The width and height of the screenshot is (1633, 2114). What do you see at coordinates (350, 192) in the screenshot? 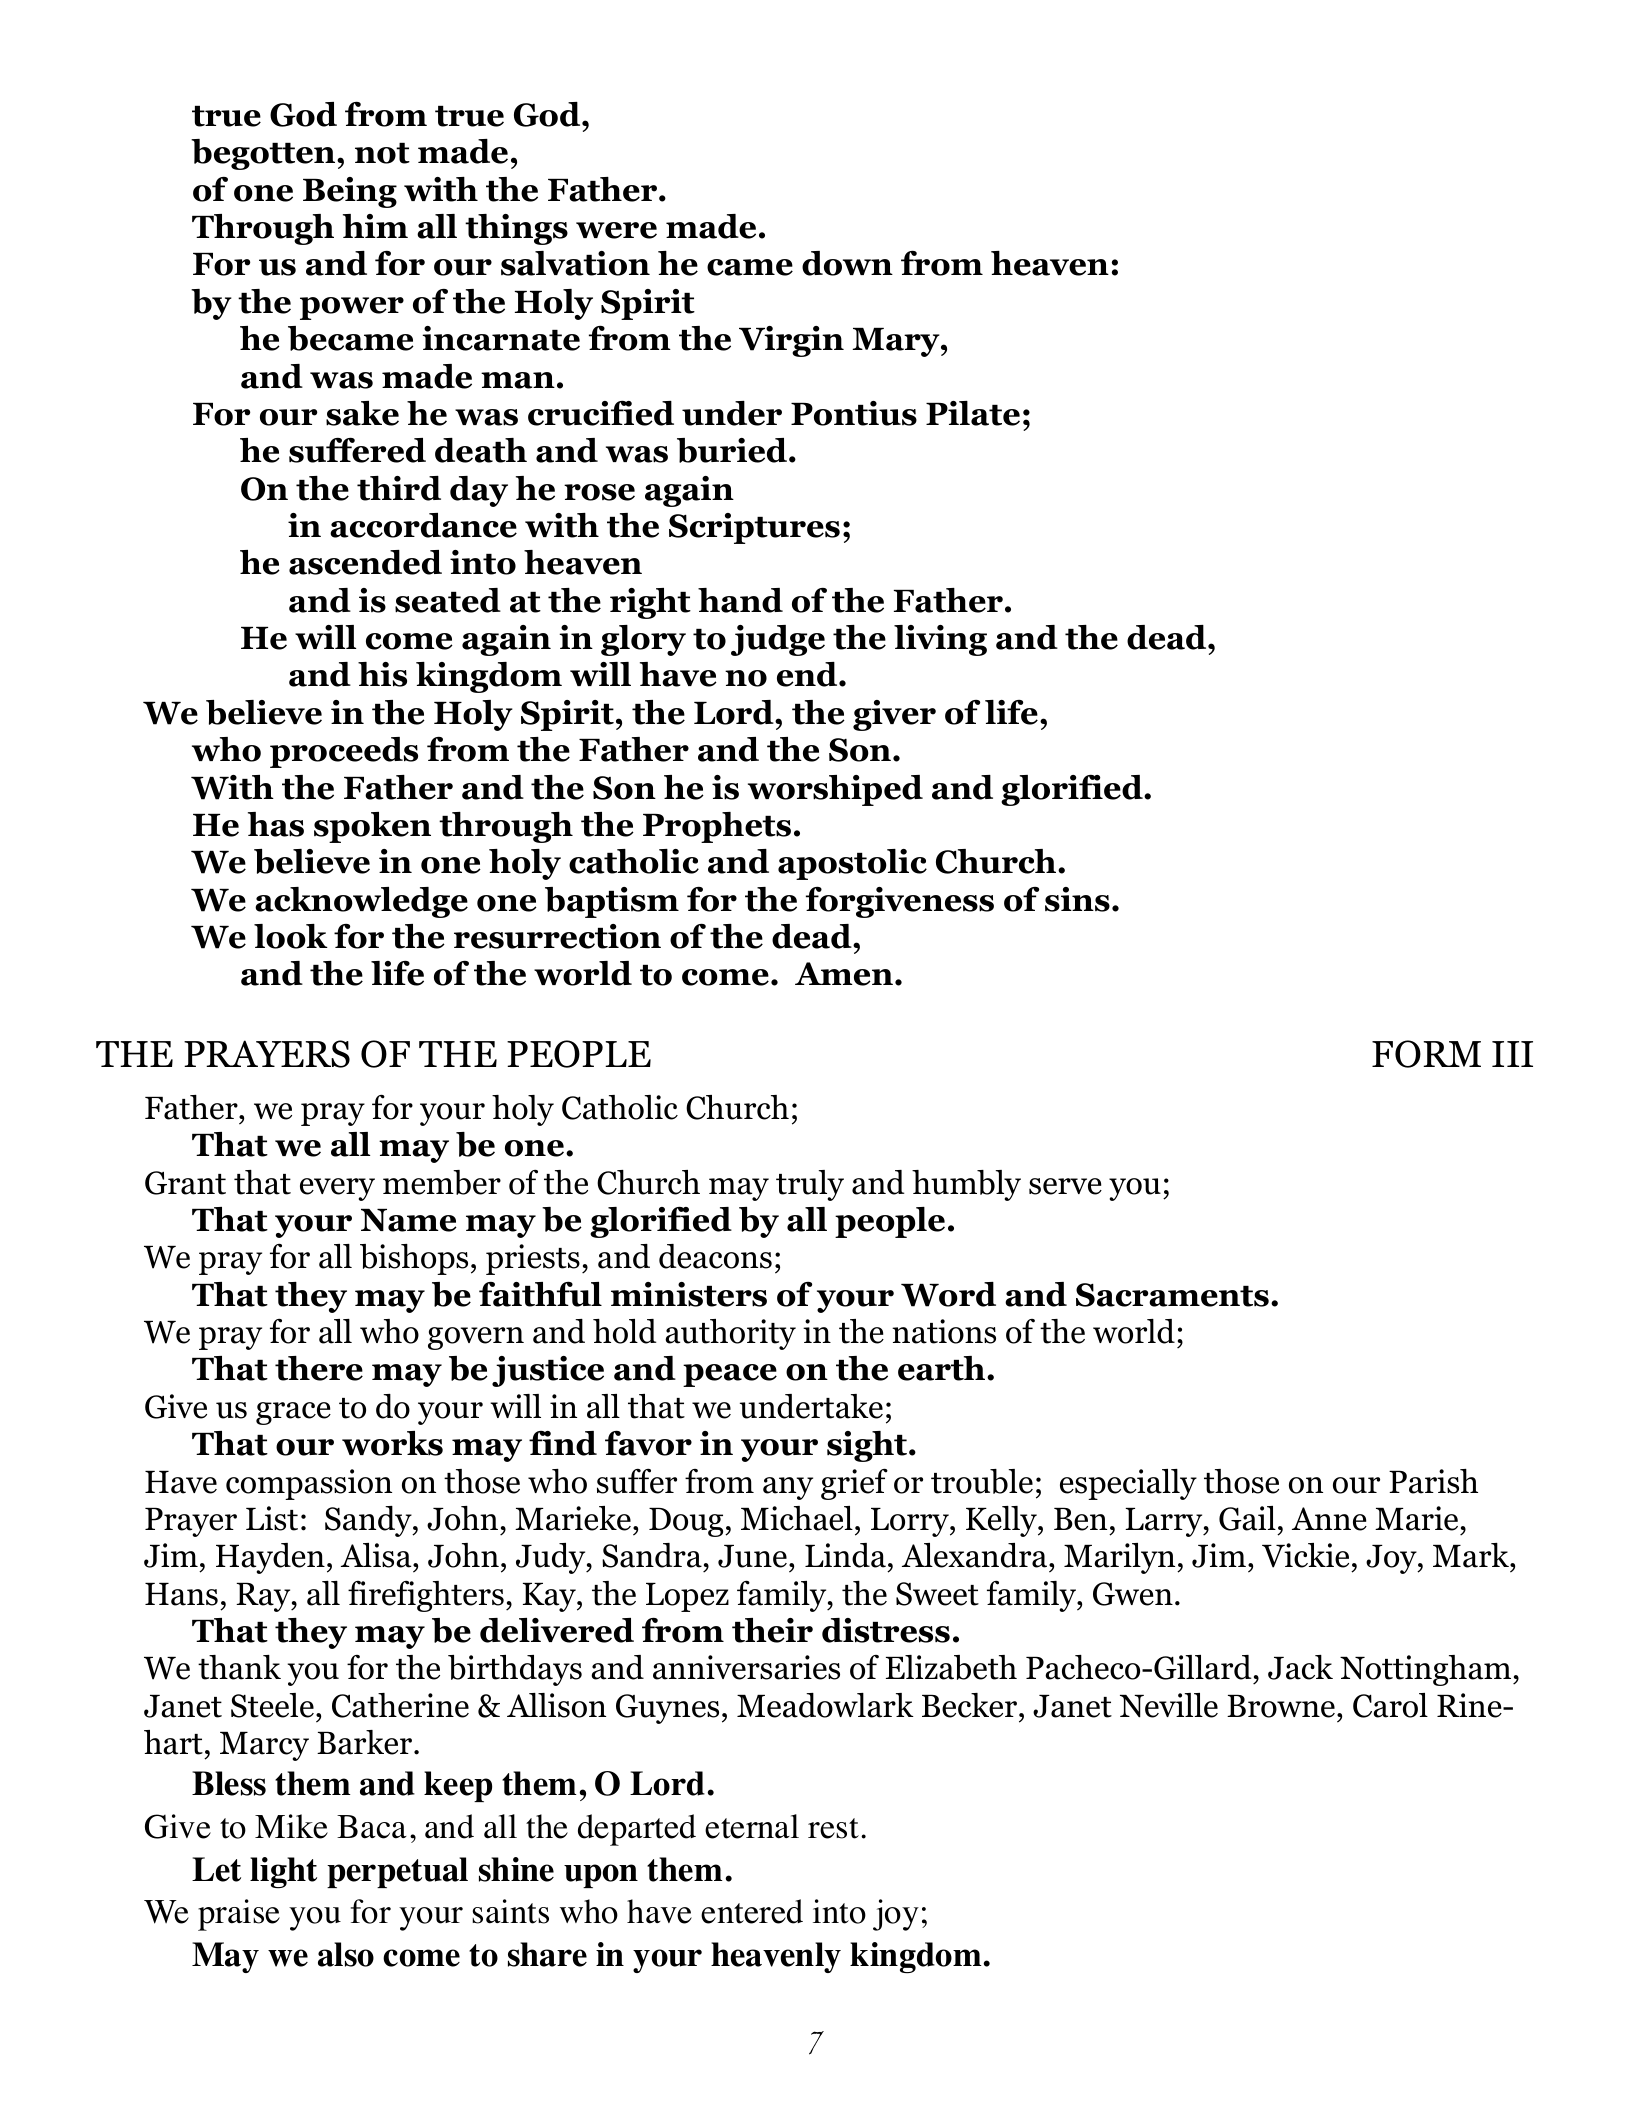
I see `Being` at bounding box center [350, 192].
